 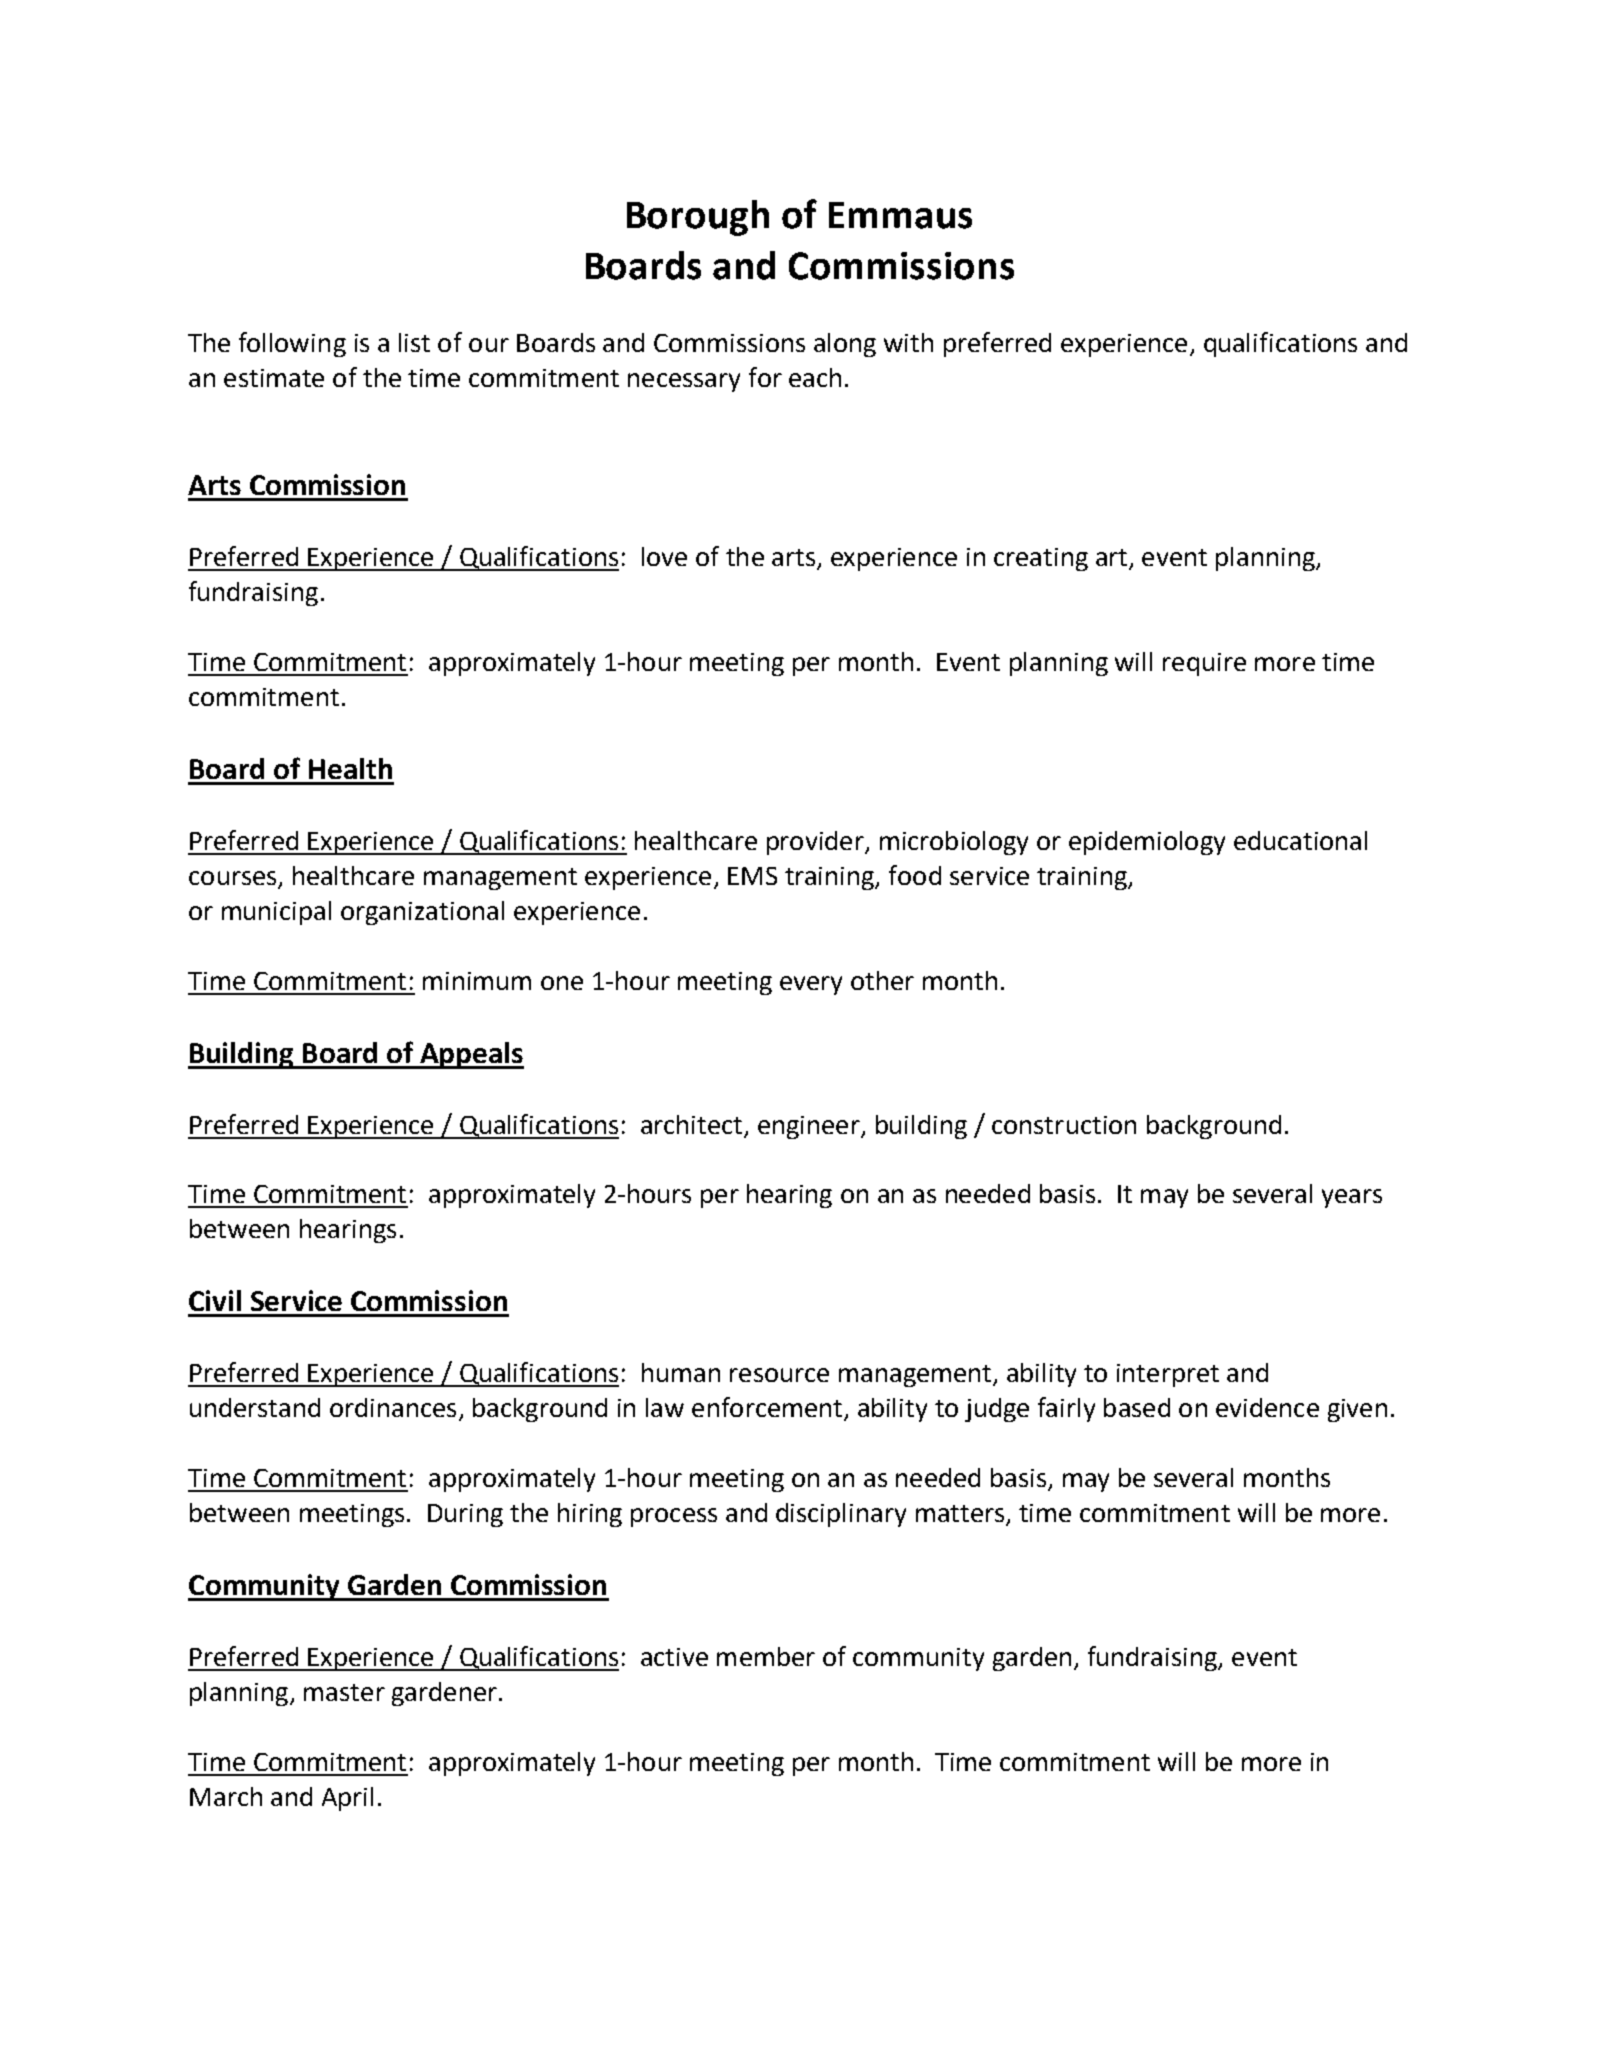 What do you see at coordinates (664, 556) in the screenshot?
I see `love` at bounding box center [664, 556].
